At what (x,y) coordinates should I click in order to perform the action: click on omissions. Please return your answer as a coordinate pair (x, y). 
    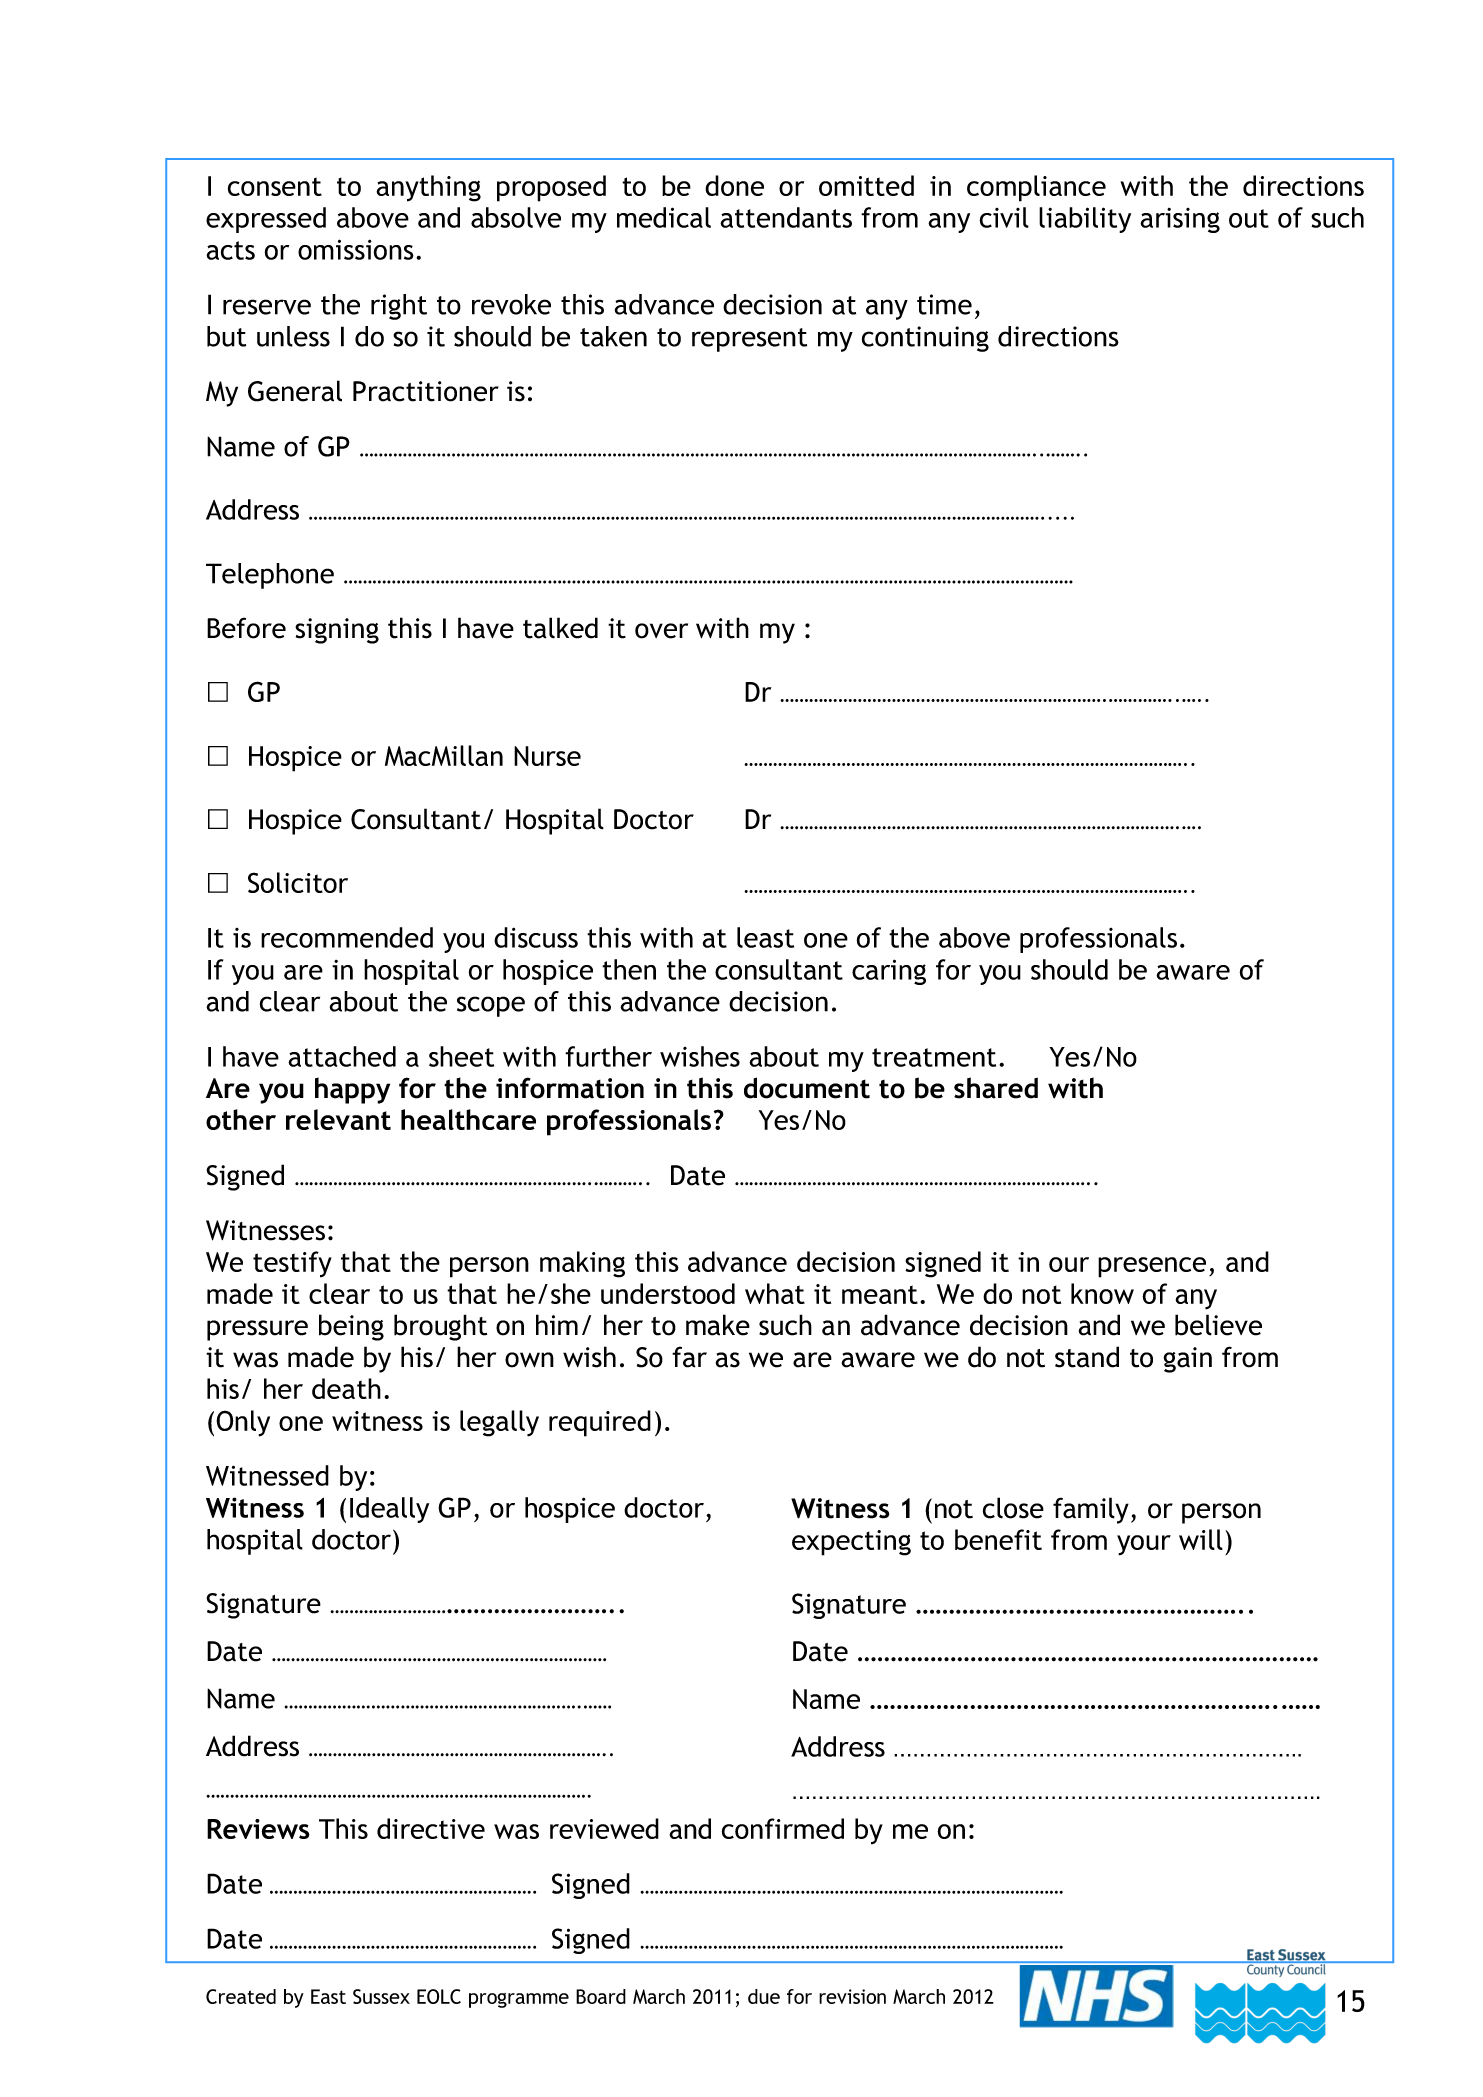
    Looking at the image, I should click on (356, 249).
